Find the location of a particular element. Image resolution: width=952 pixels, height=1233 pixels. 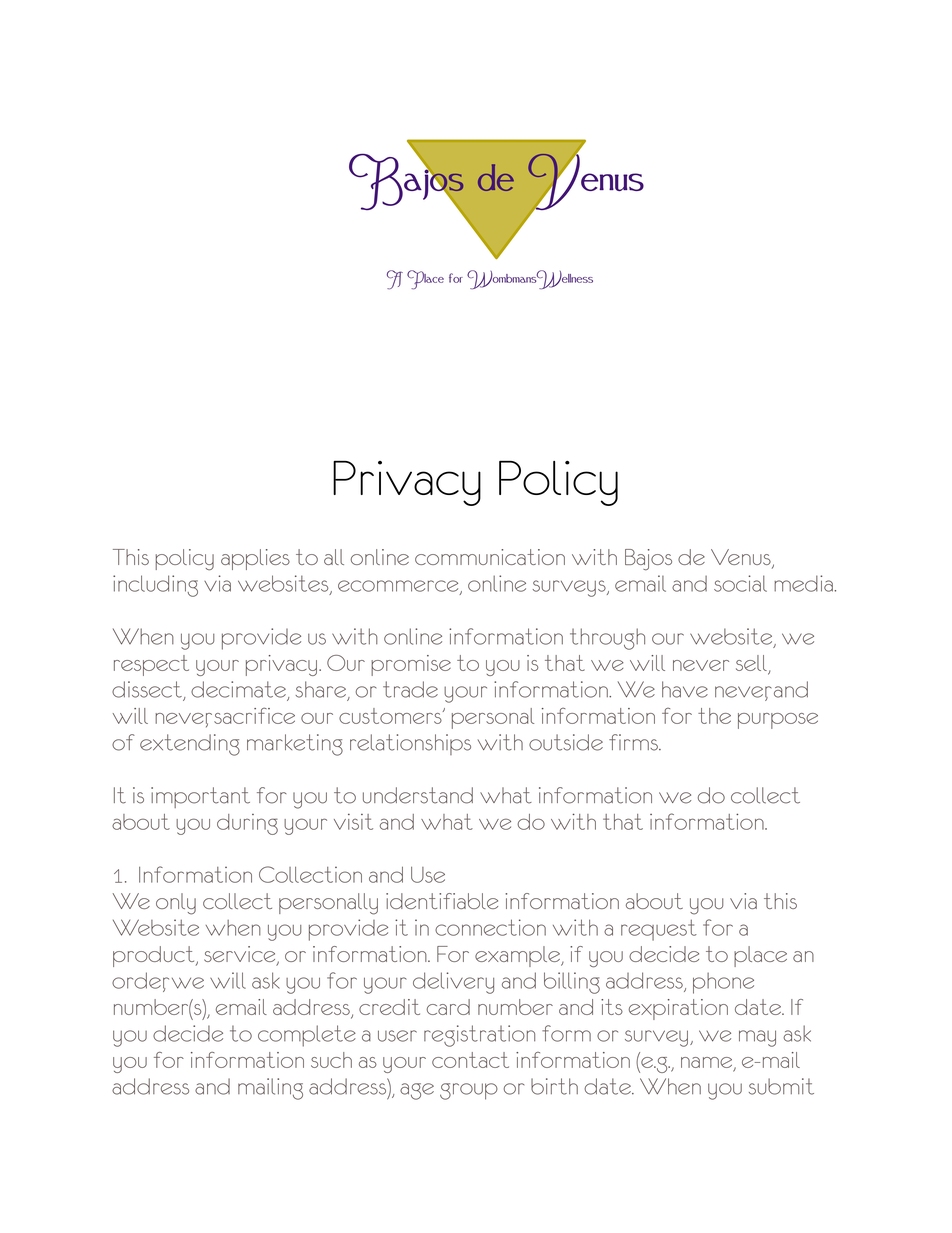

example is located at coordinates (518, 956).
